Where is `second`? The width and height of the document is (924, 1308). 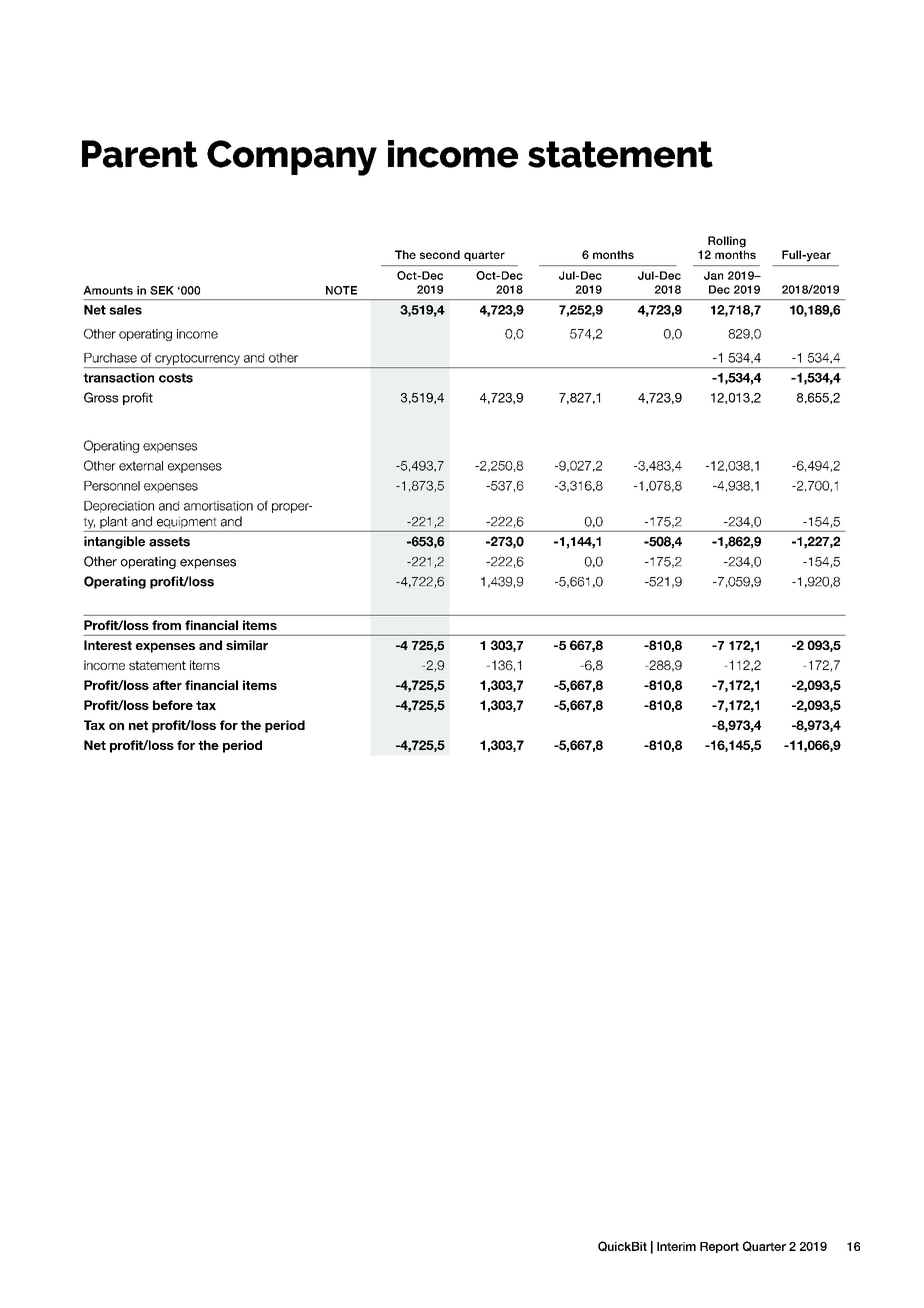
second is located at coordinates (440, 254).
